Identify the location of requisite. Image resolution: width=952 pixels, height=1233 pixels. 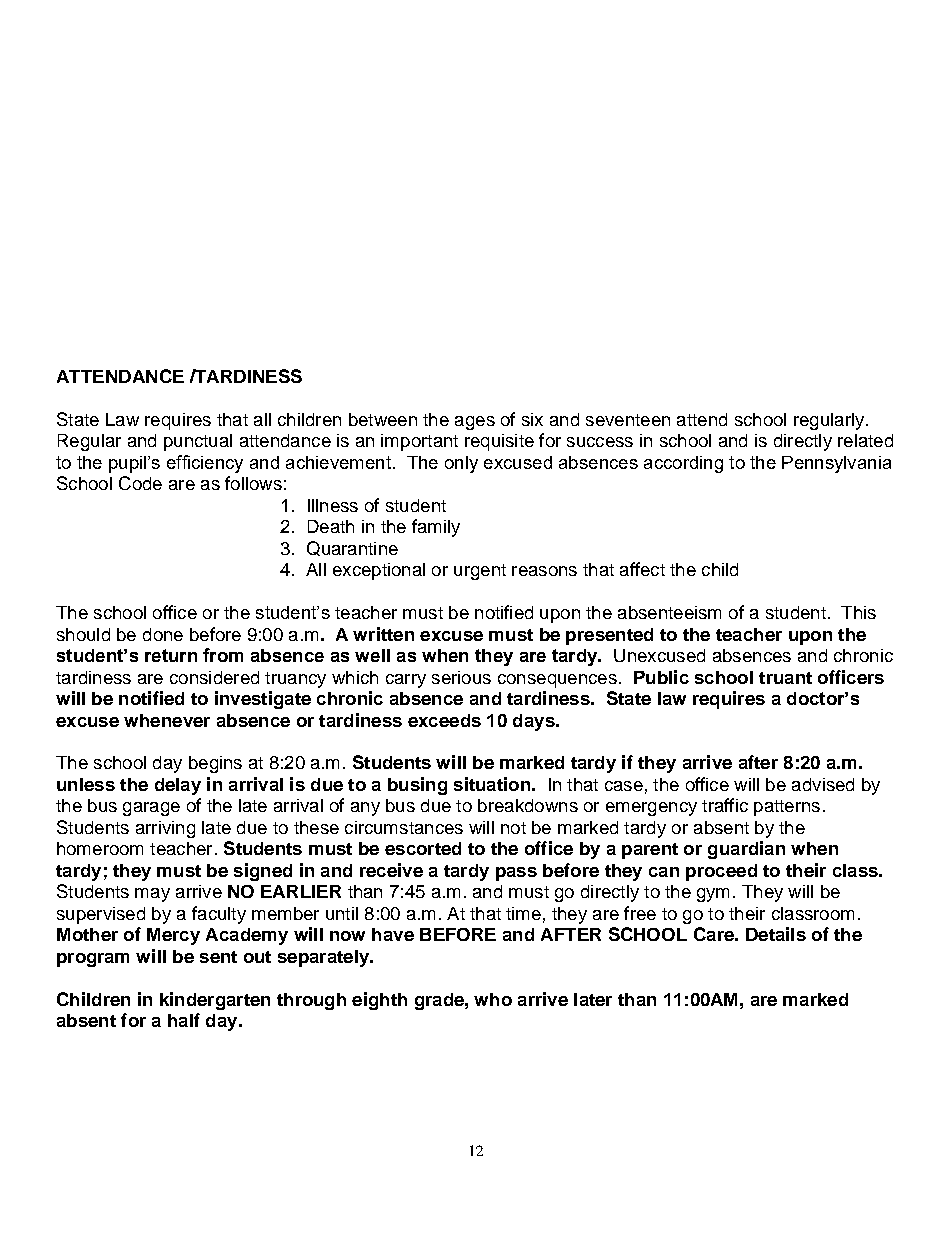
(499, 442).
